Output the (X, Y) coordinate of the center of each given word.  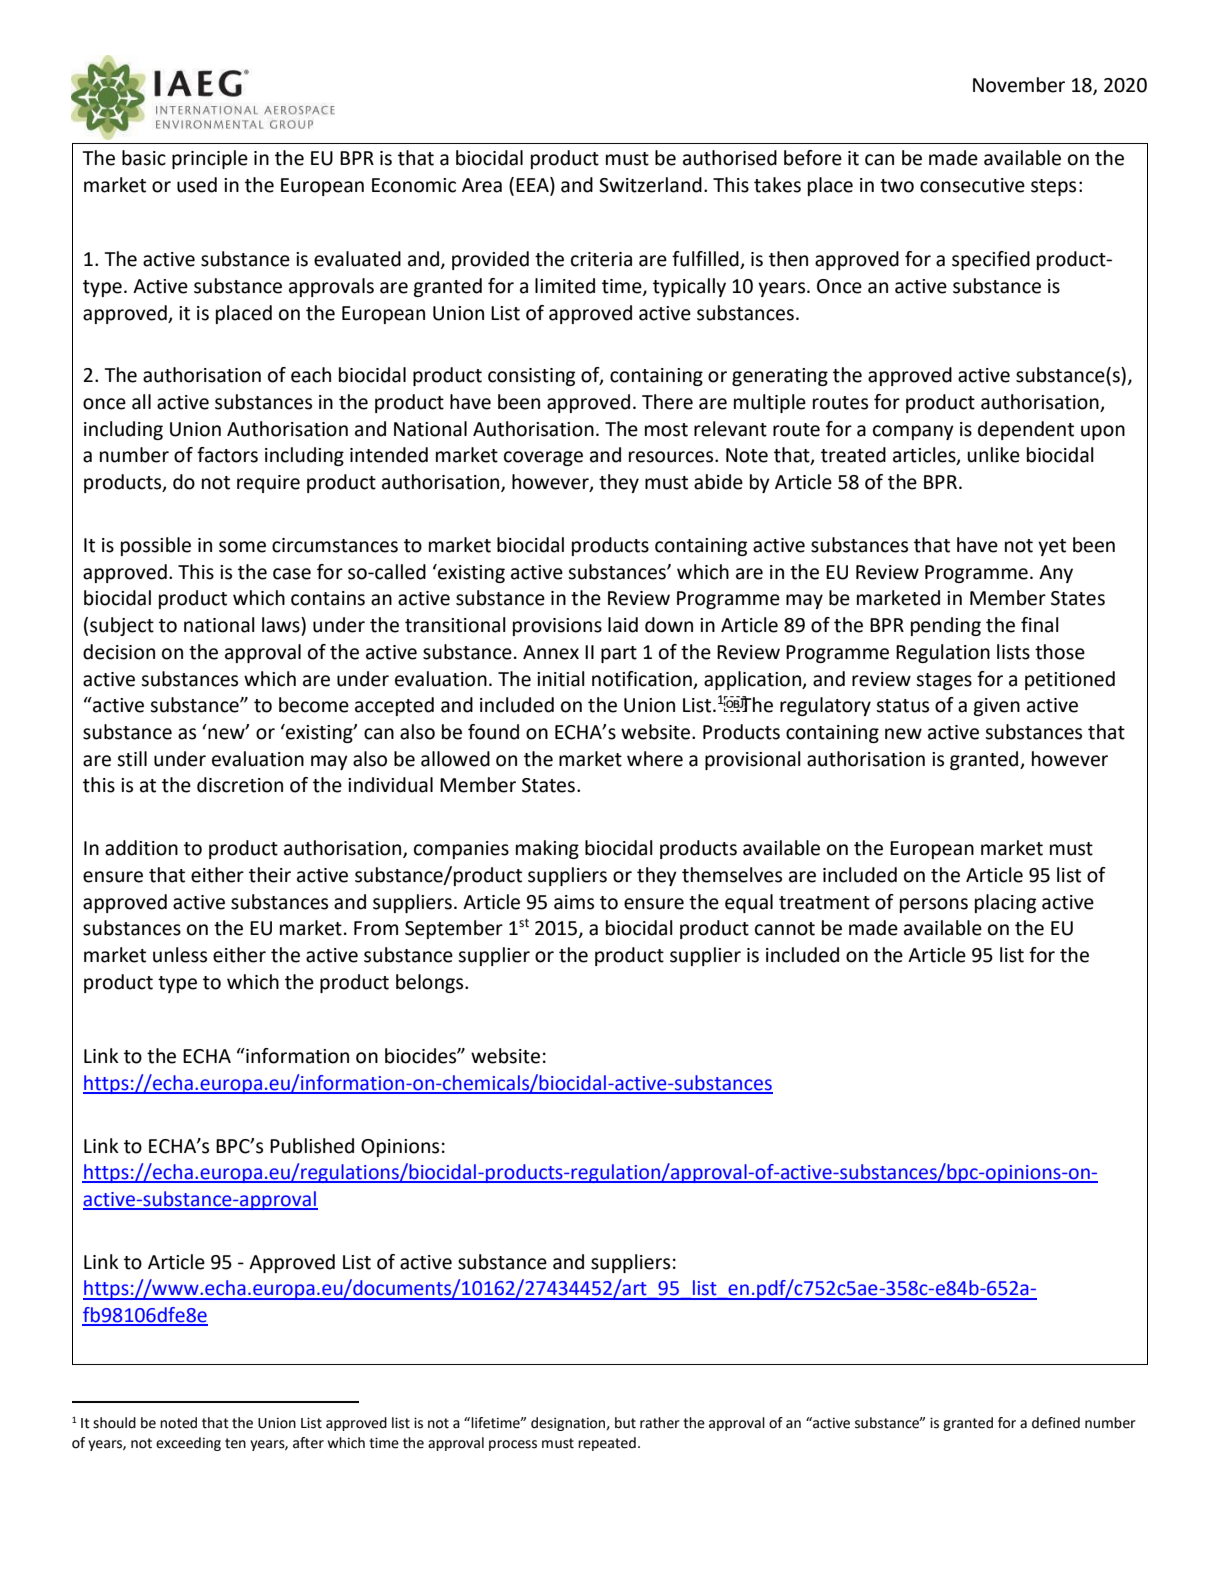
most (666, 430)
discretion (240, 785)
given (996, 707)
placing (1005, 903)
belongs (431, 983)
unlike (993, 455)
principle (210, 159)
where (655, 759)
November (1019, 85)
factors (227, 455)
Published (312, 1146)
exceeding (188, 1444)
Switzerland (650, 185)
